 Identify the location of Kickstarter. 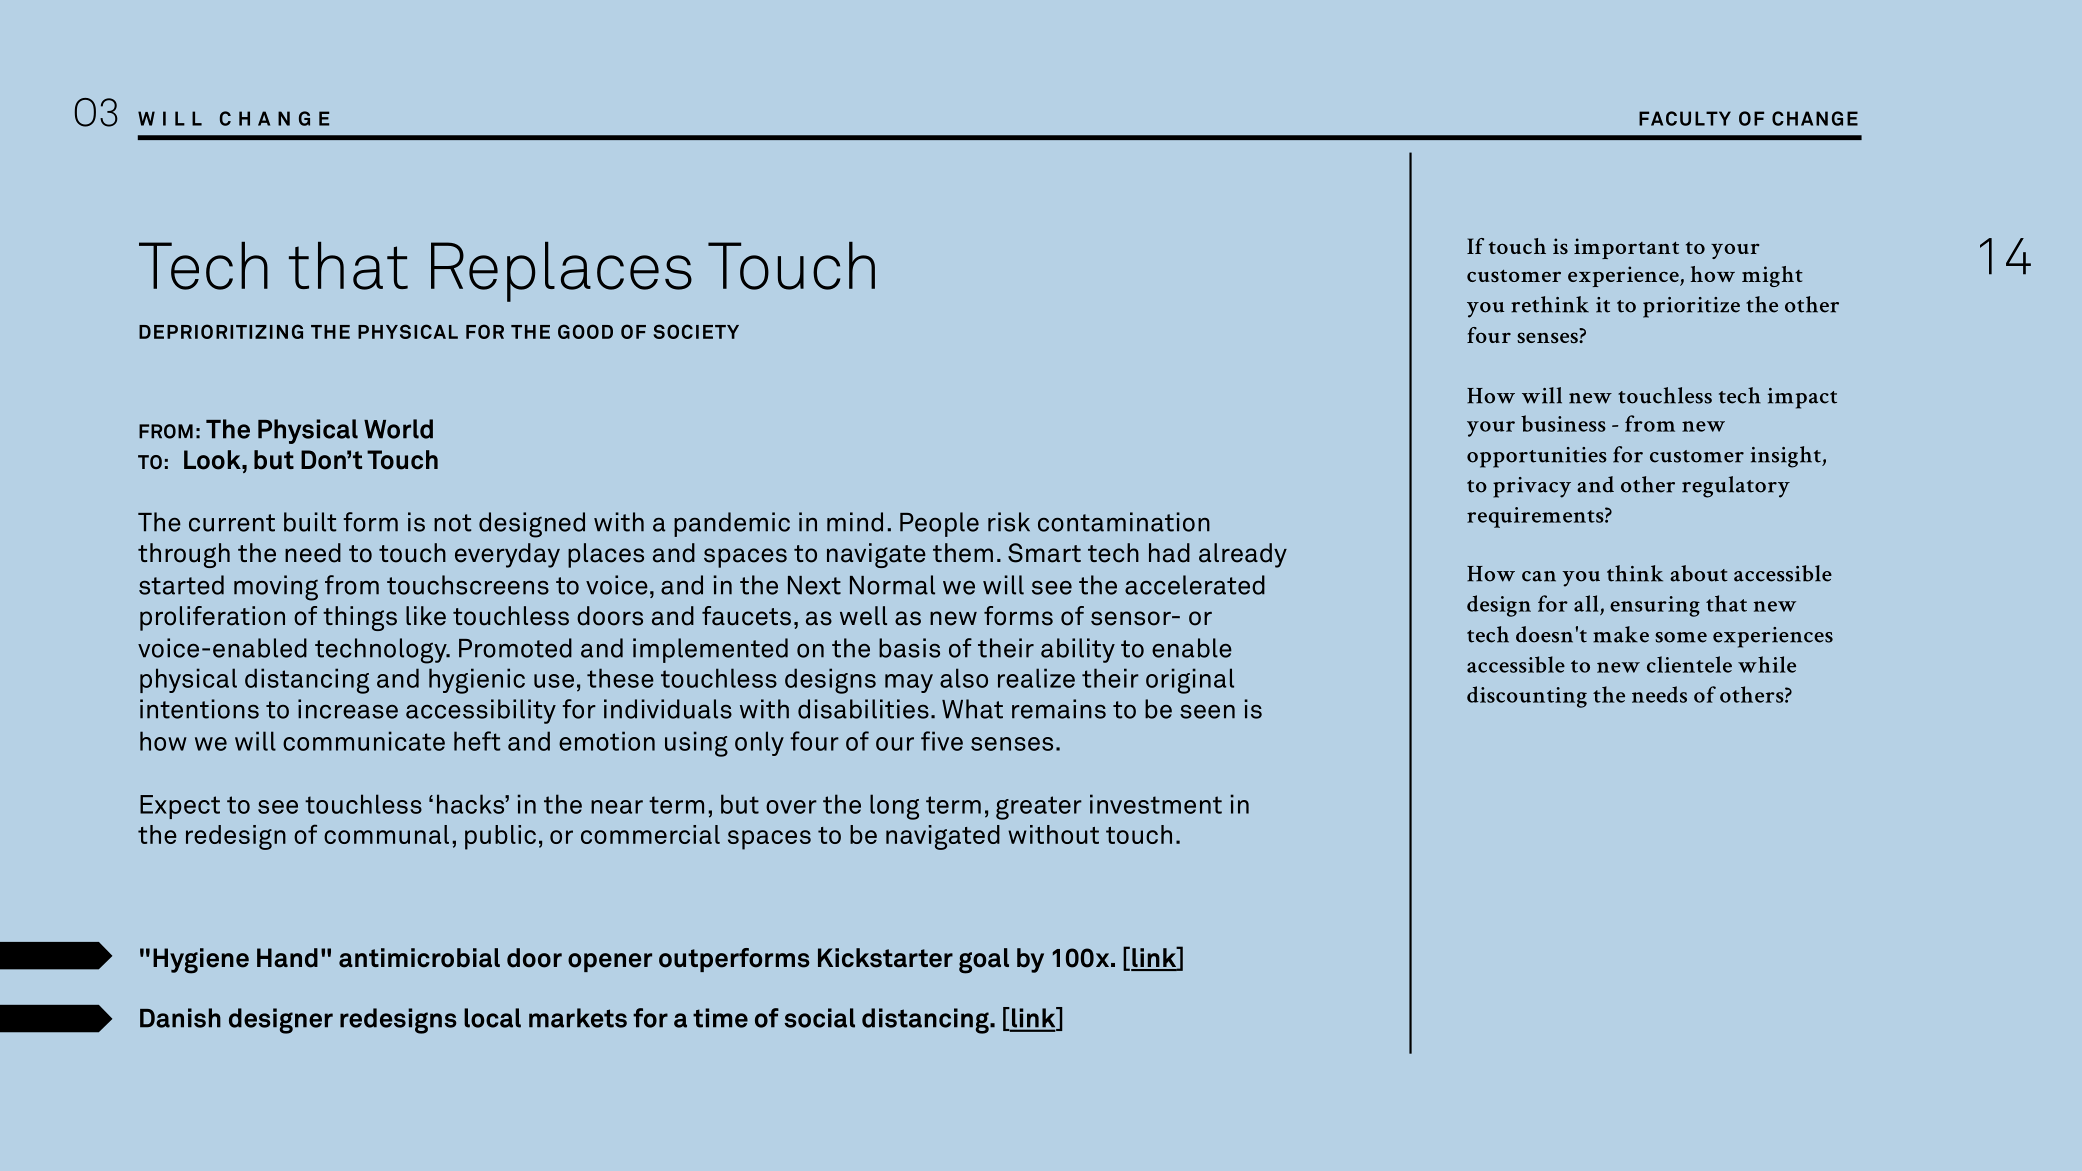
(885, 958).
